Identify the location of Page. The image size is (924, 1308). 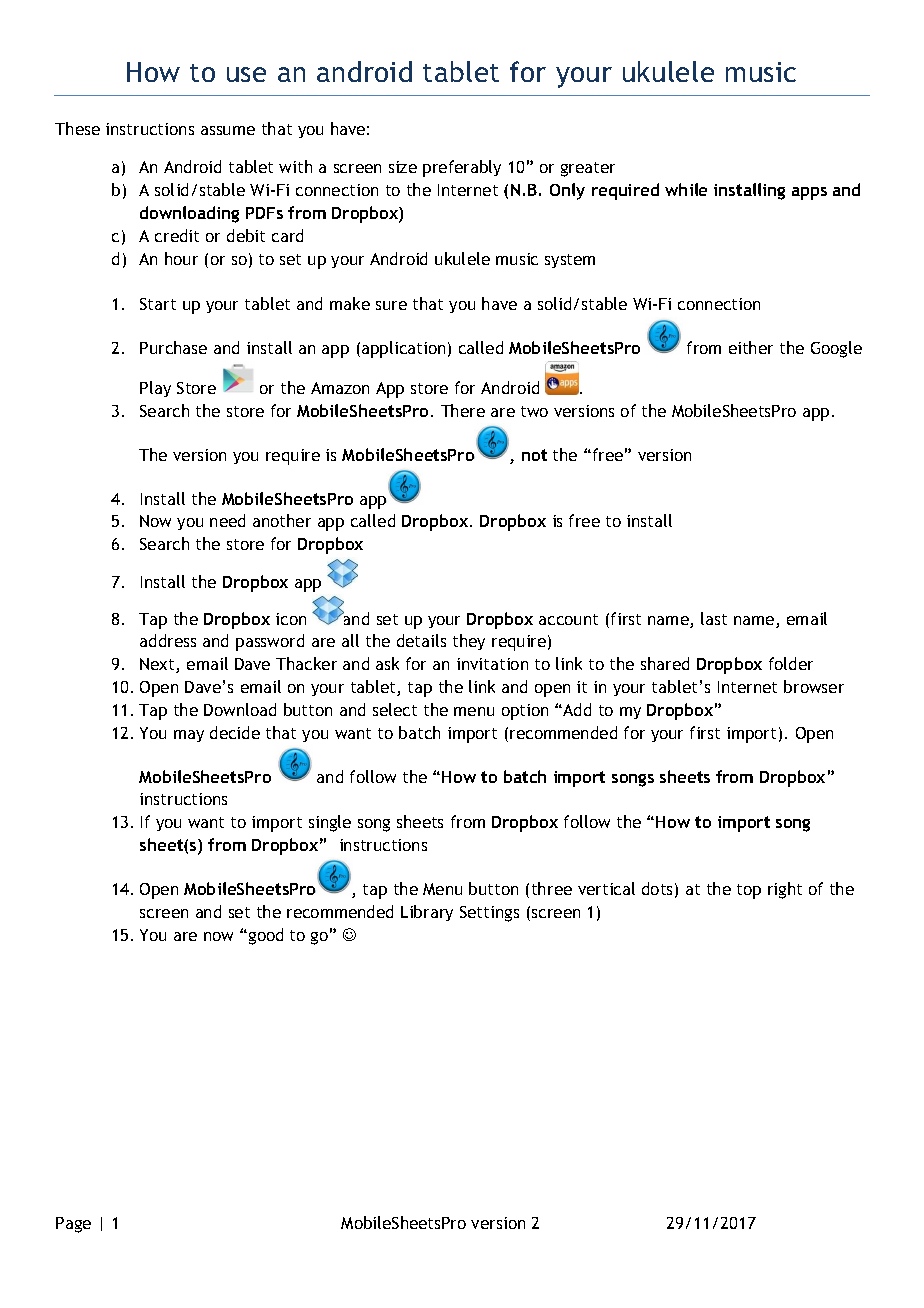
(73, 1225).
